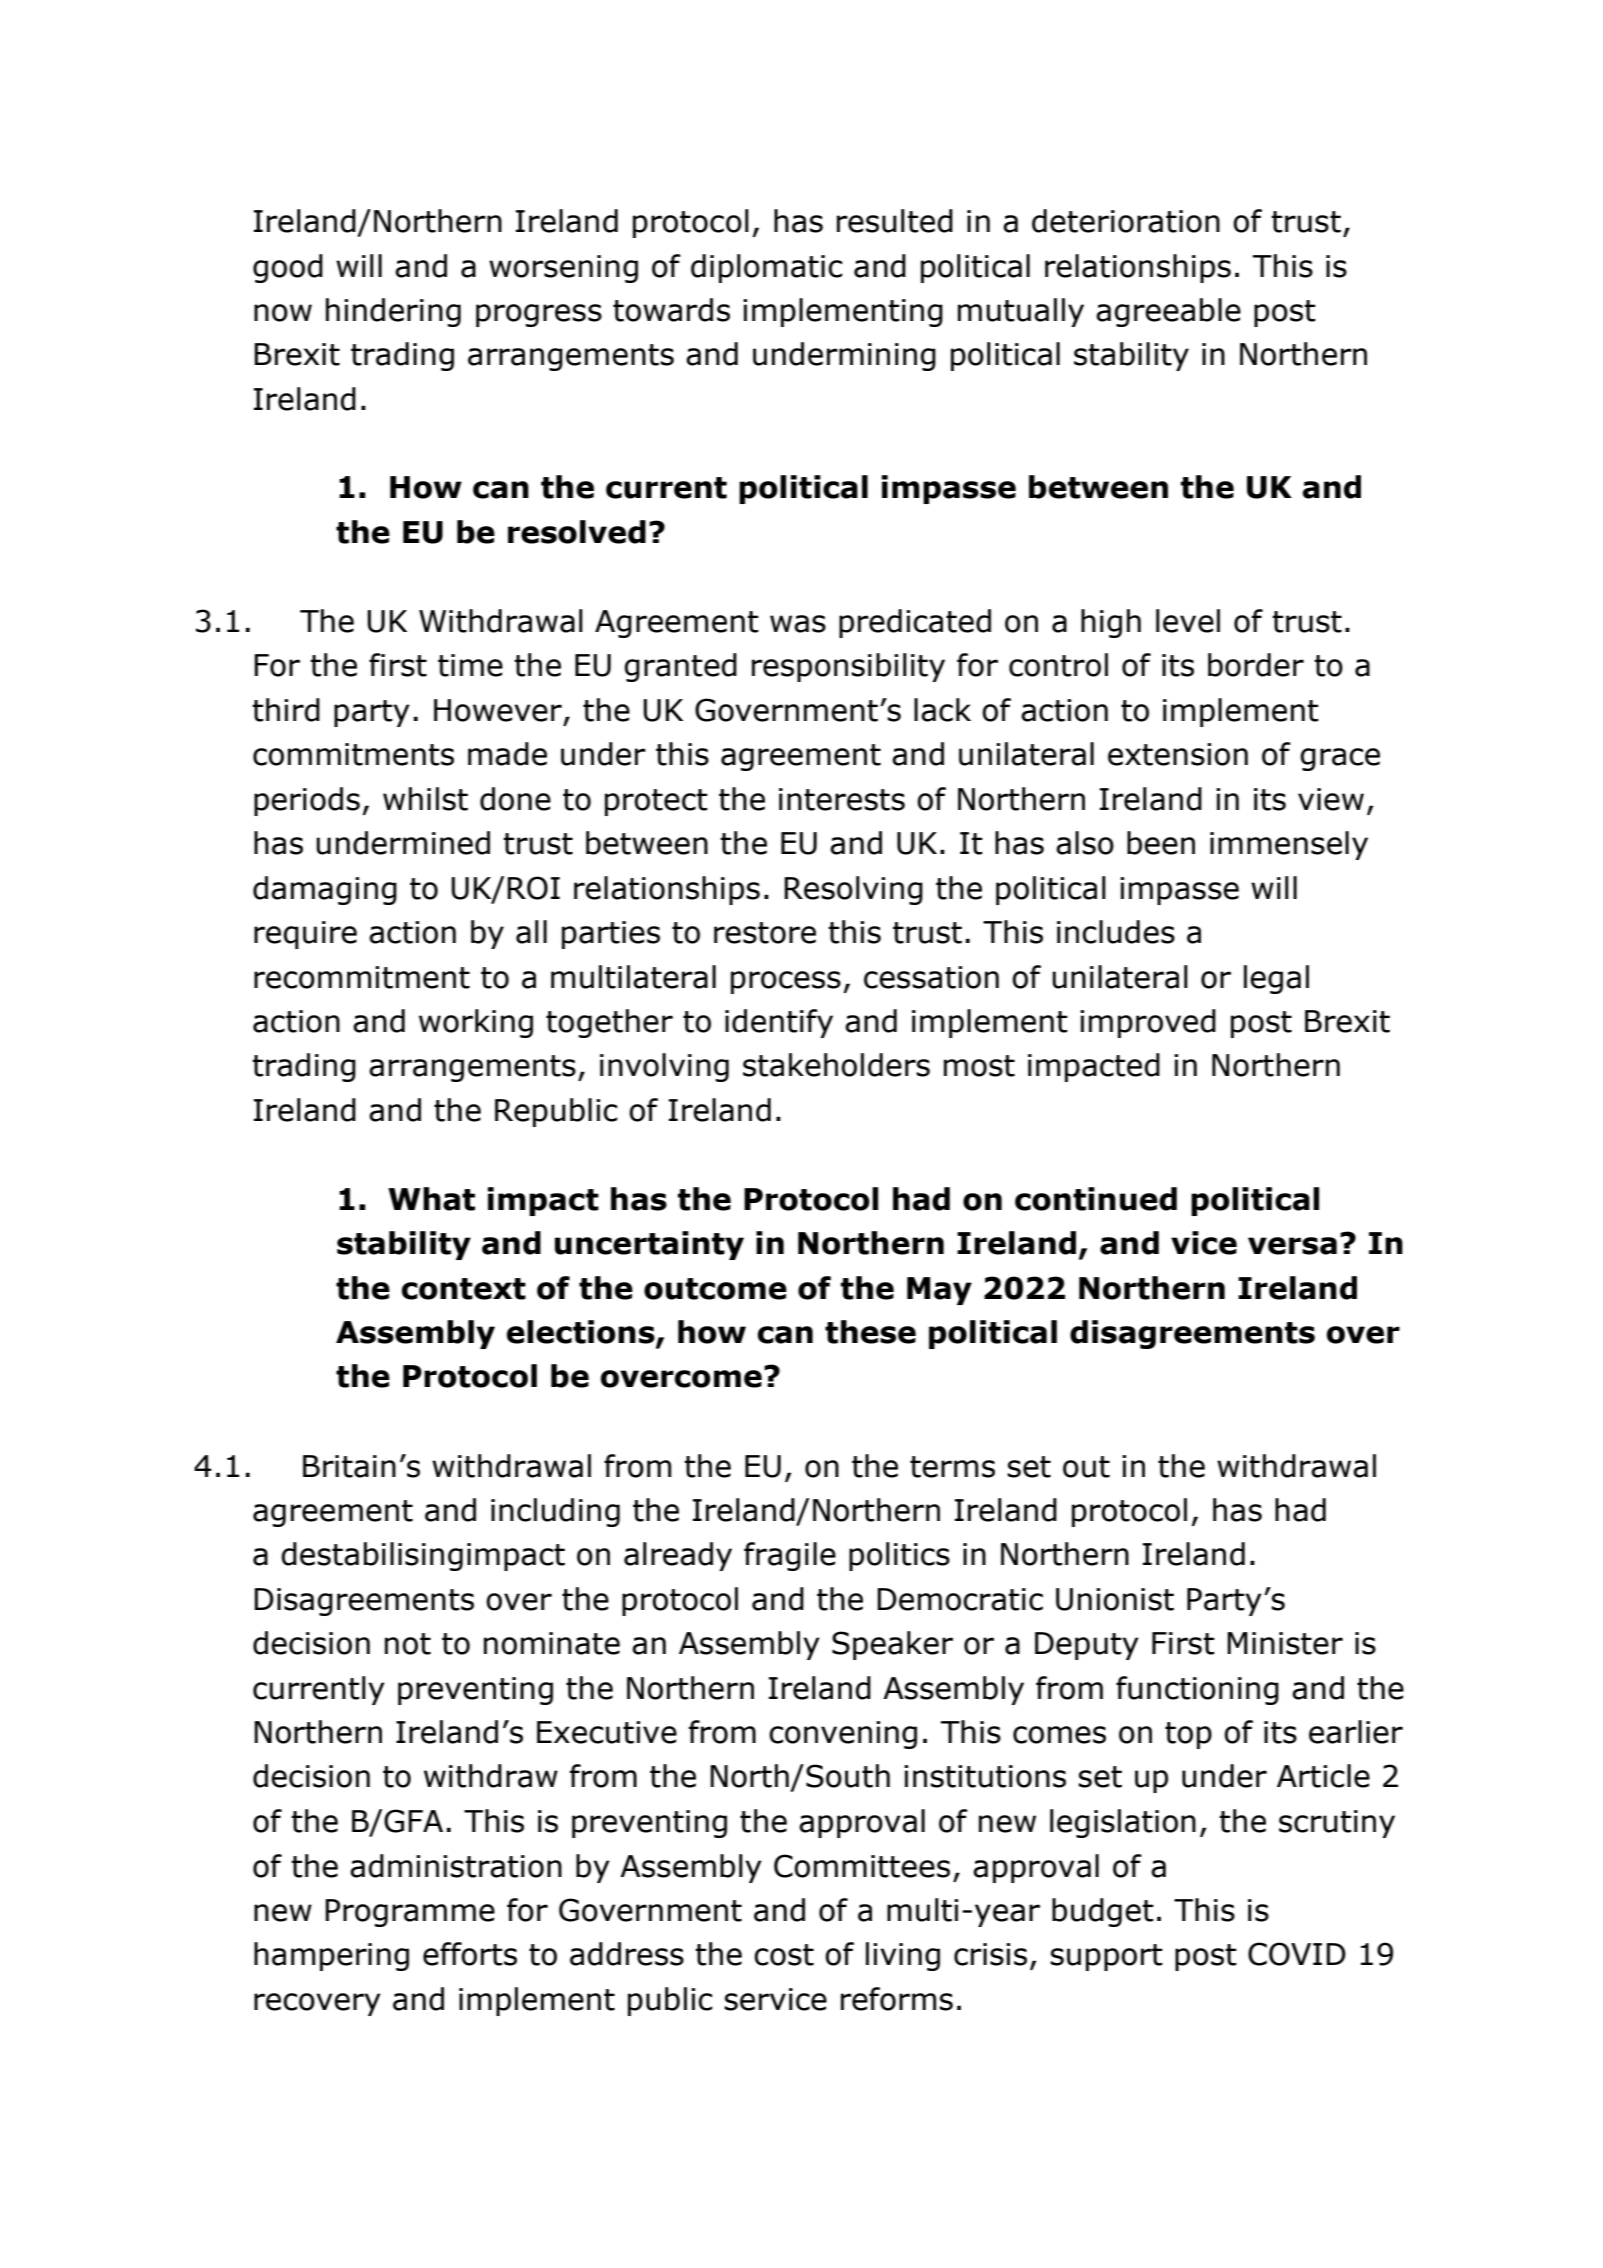  Describe the element at coordinates (765, 933) in the document. I see `restore` at that location.
